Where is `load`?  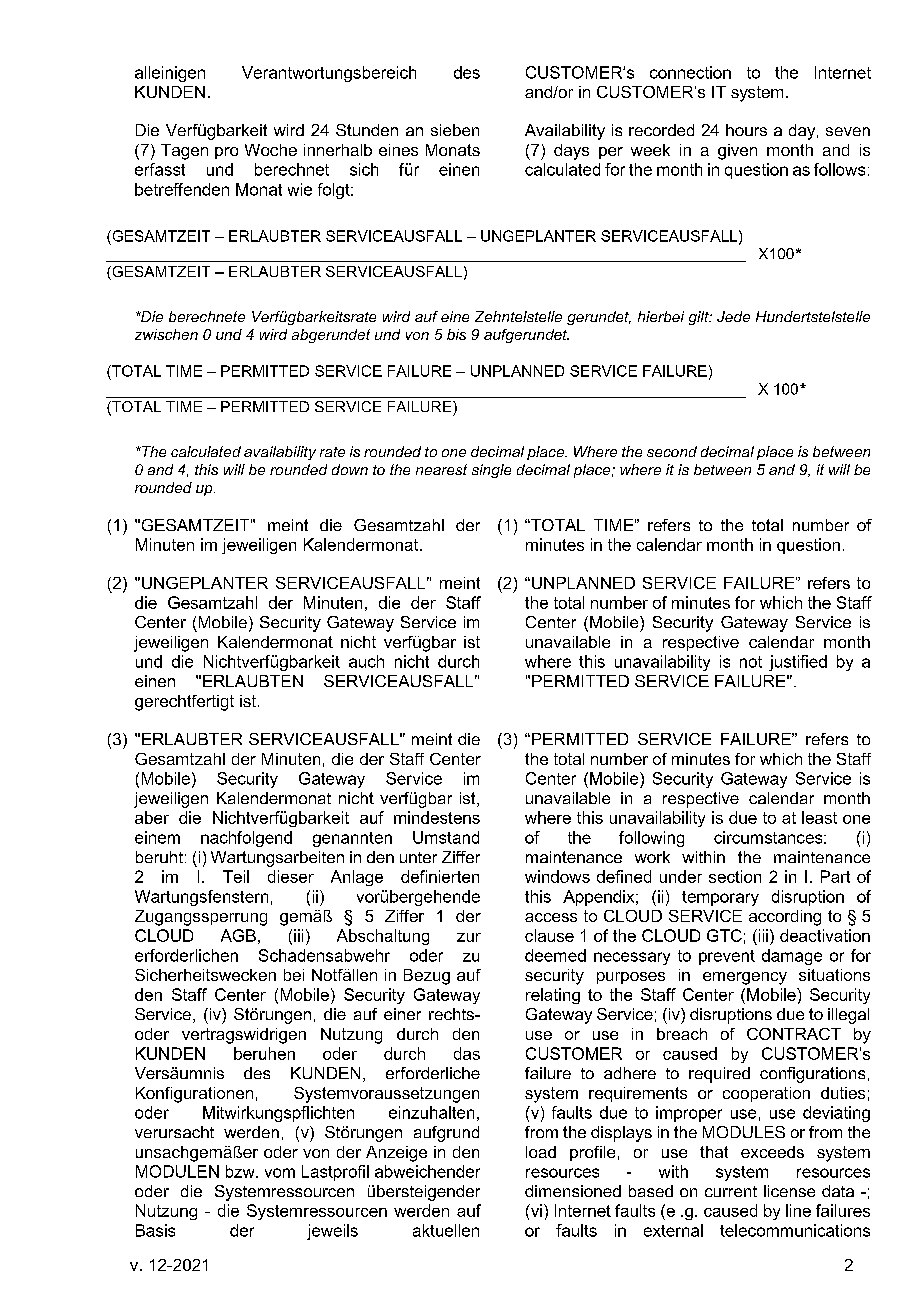
load is located at coordinates (541, 1152).
